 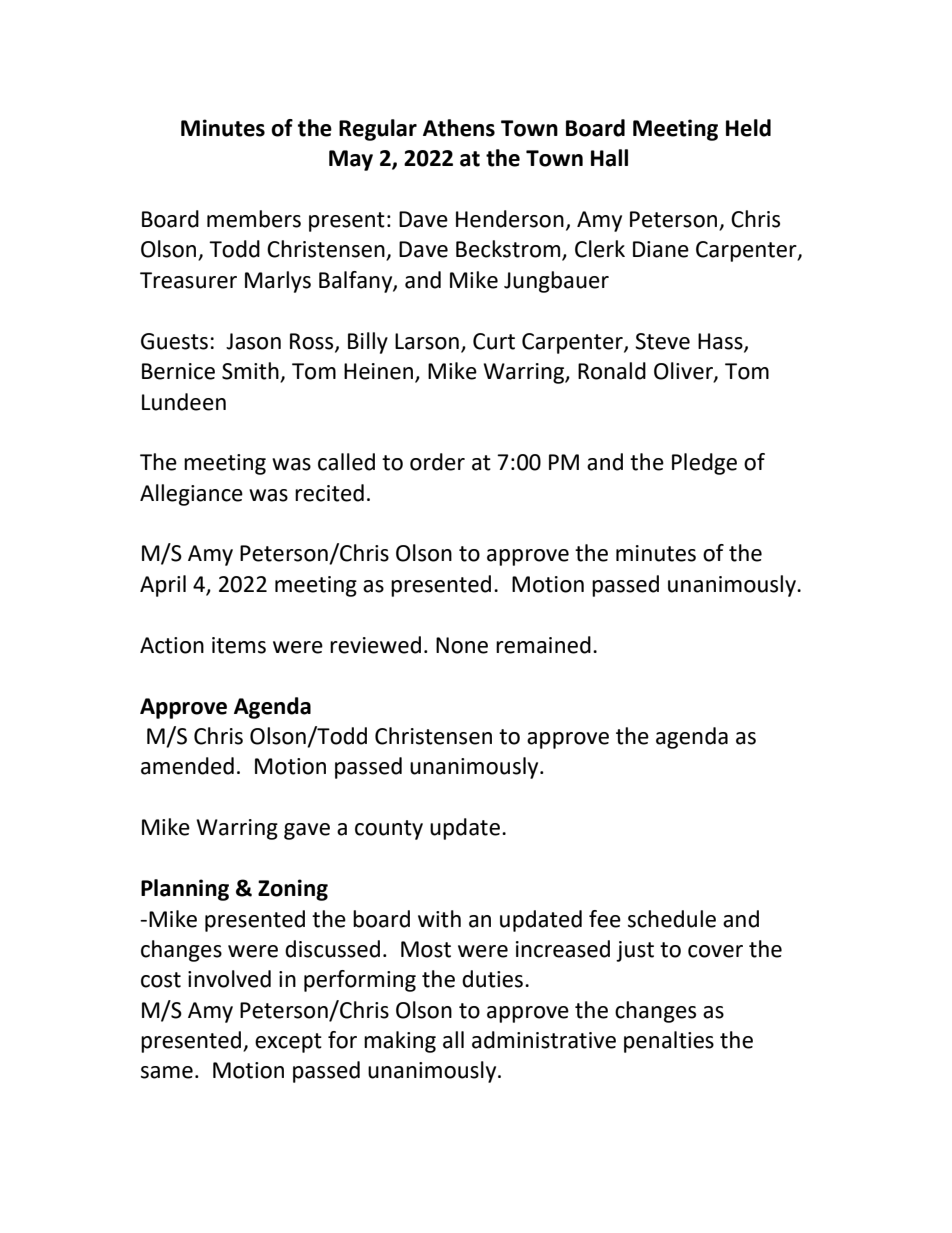 What do you see at coordinates (254, 219) in the image?
I see `members` at bounding box center [254, 219].
